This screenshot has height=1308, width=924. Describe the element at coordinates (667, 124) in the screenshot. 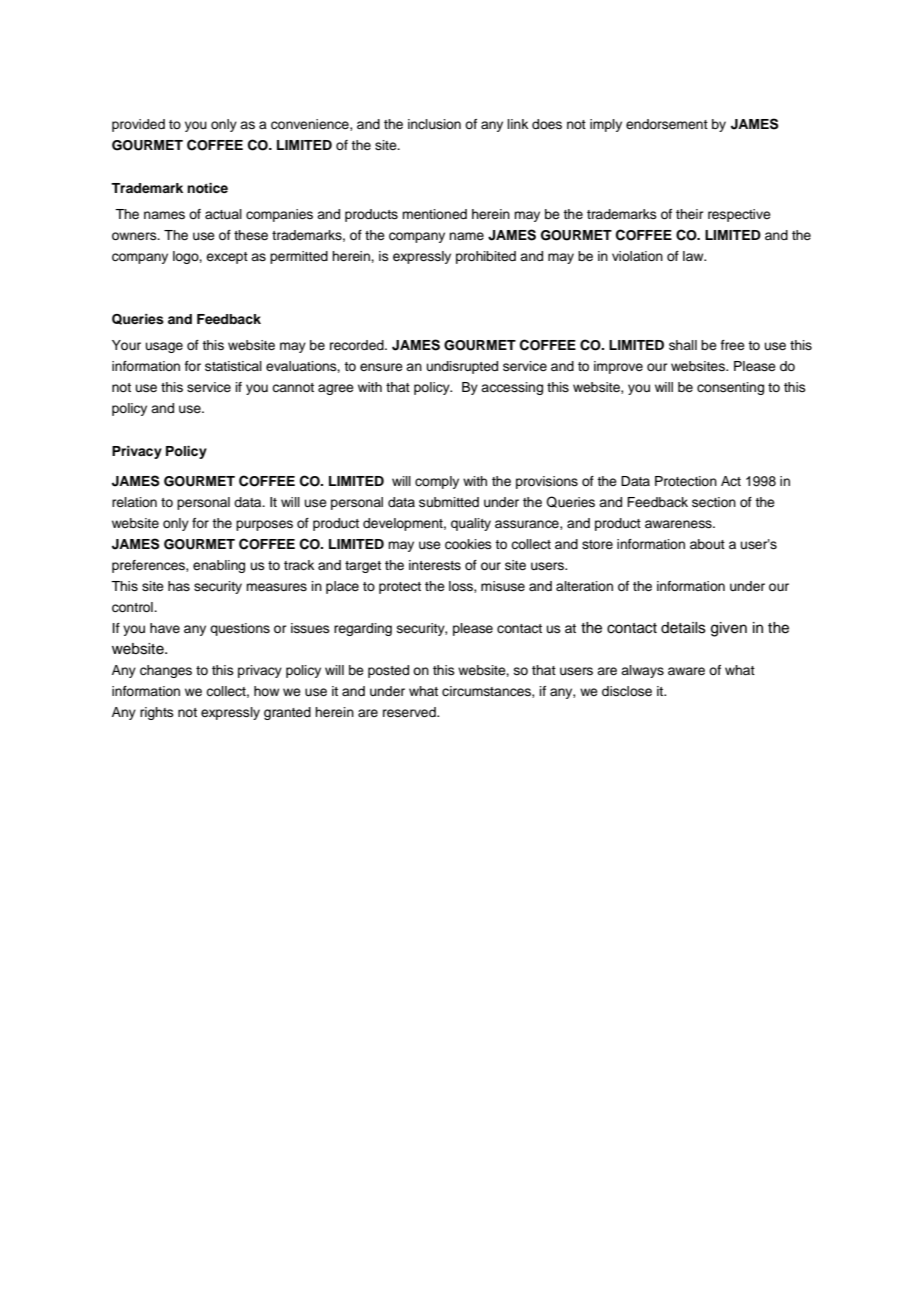

I see `endorsement` at that location.
